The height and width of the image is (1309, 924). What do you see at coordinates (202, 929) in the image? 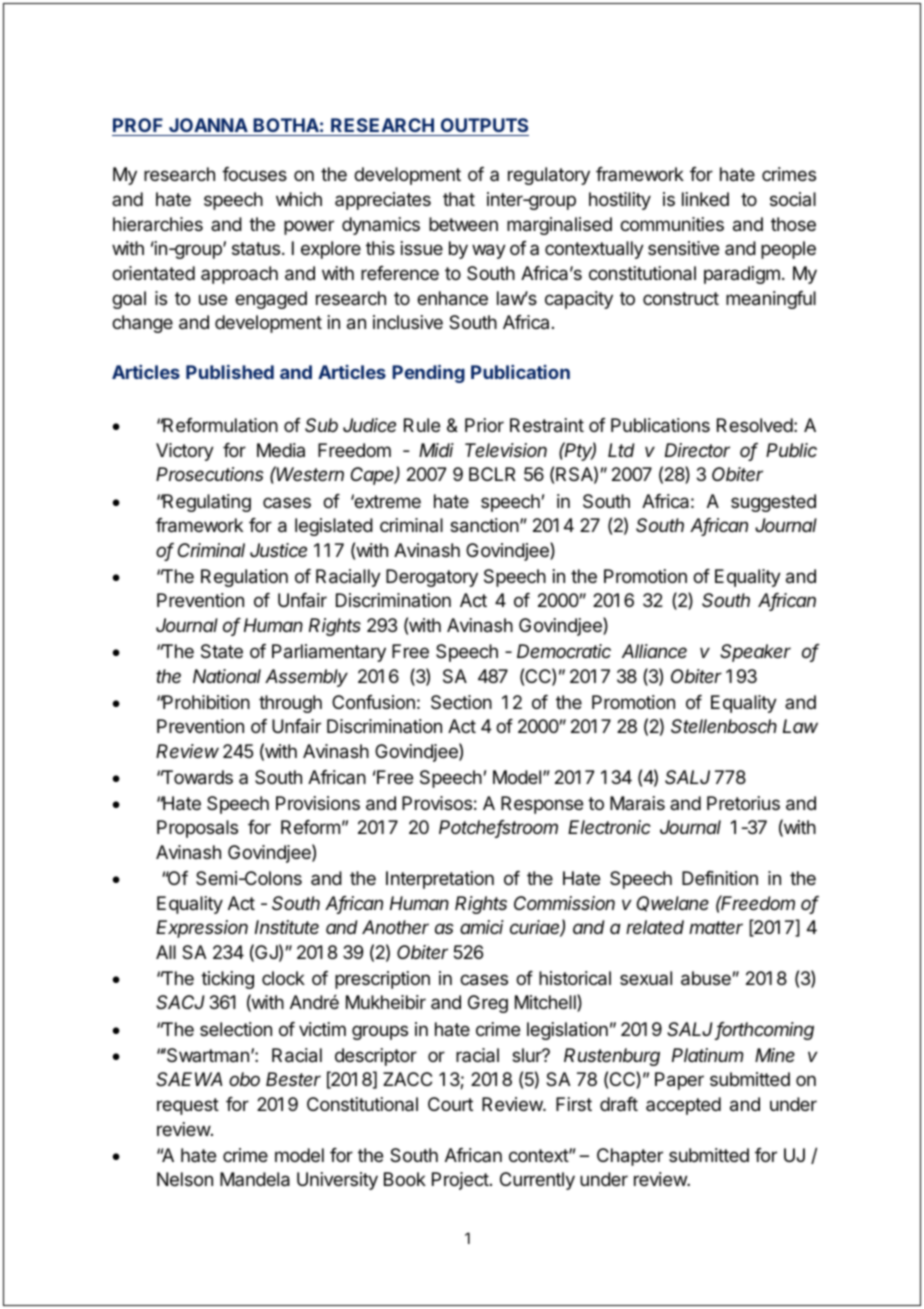
I see `Expression` at bounding box center [202, 929].
